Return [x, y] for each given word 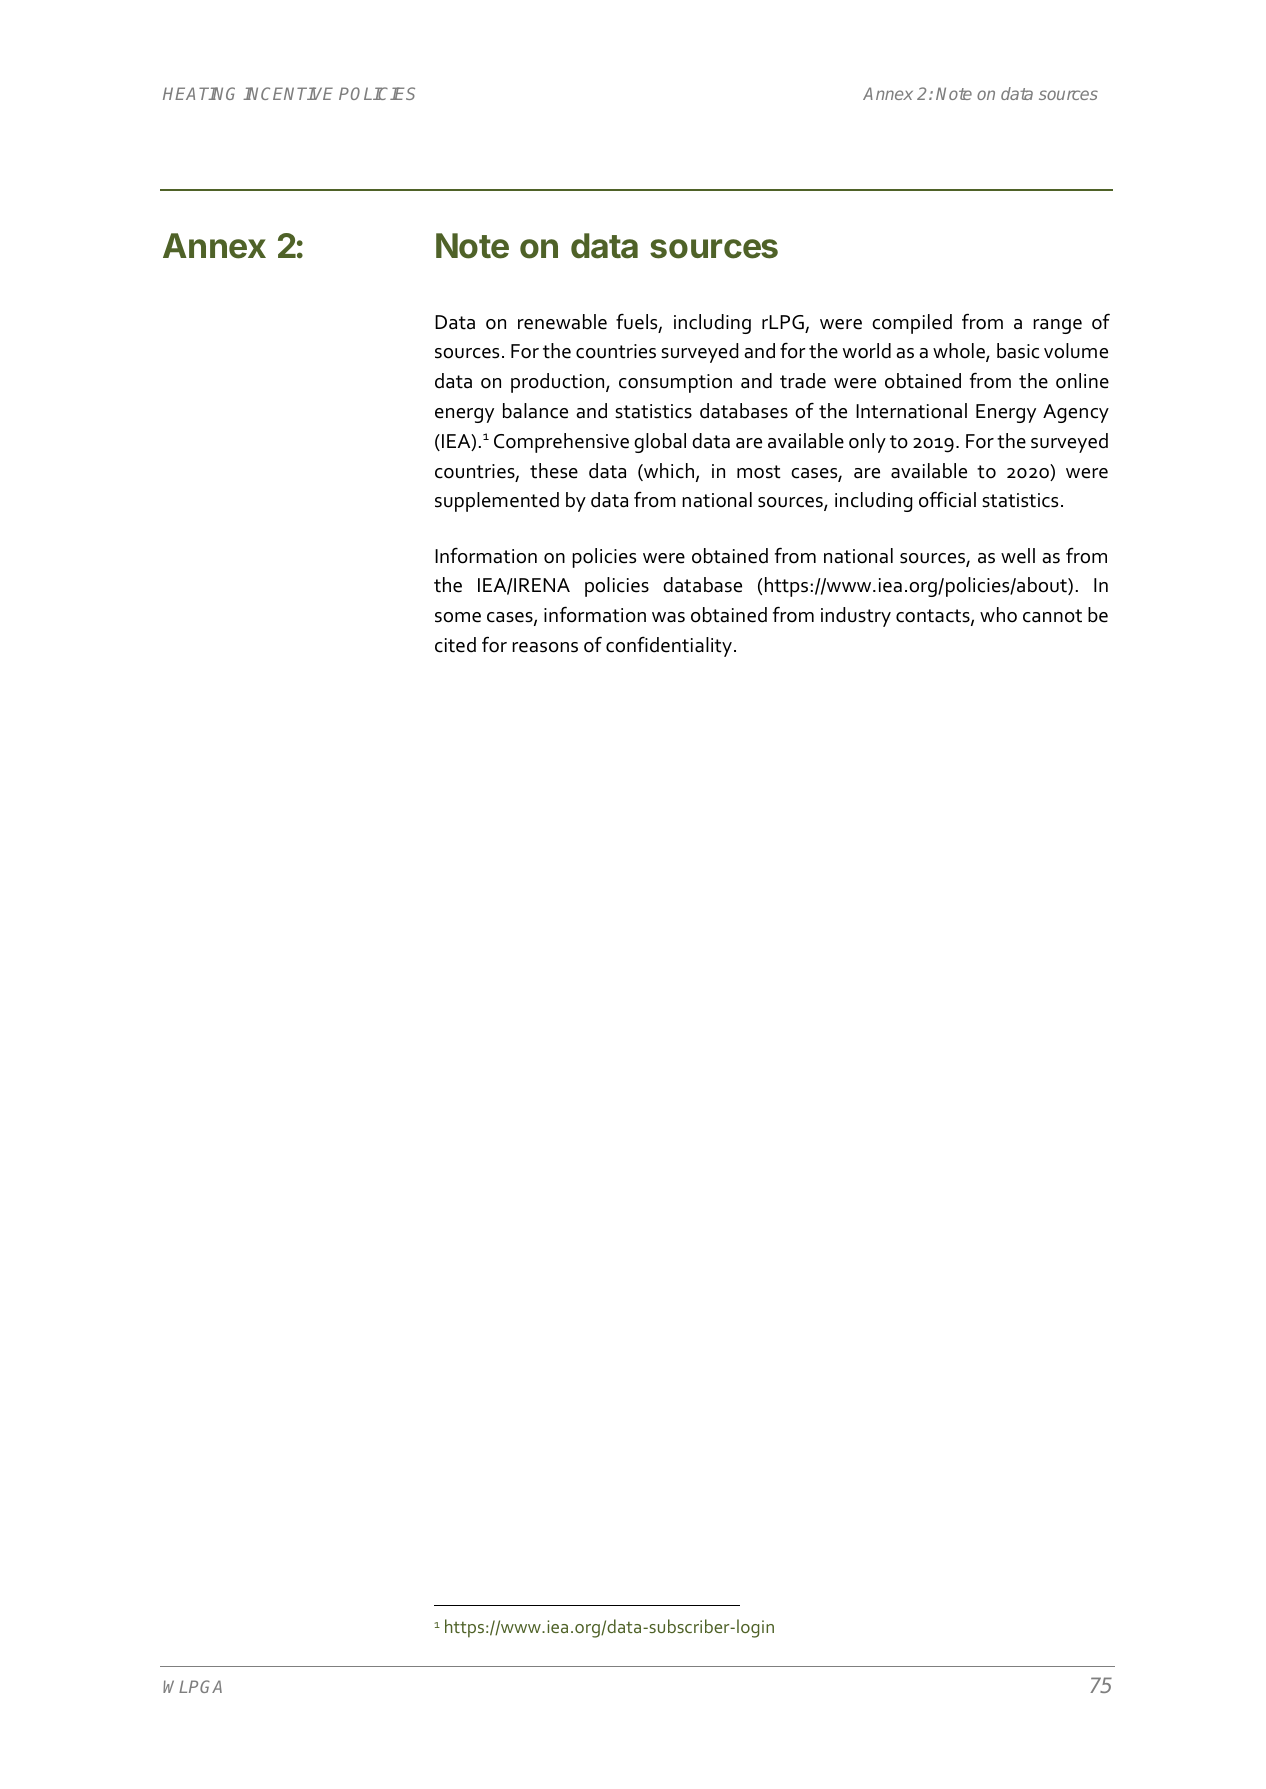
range [1057, 326]
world [867, 351]
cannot [1052, 616]
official [947, 499]
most [759, 472]
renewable [562, 322]
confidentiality [669, 646]
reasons [545, 647]
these [554, 471]
